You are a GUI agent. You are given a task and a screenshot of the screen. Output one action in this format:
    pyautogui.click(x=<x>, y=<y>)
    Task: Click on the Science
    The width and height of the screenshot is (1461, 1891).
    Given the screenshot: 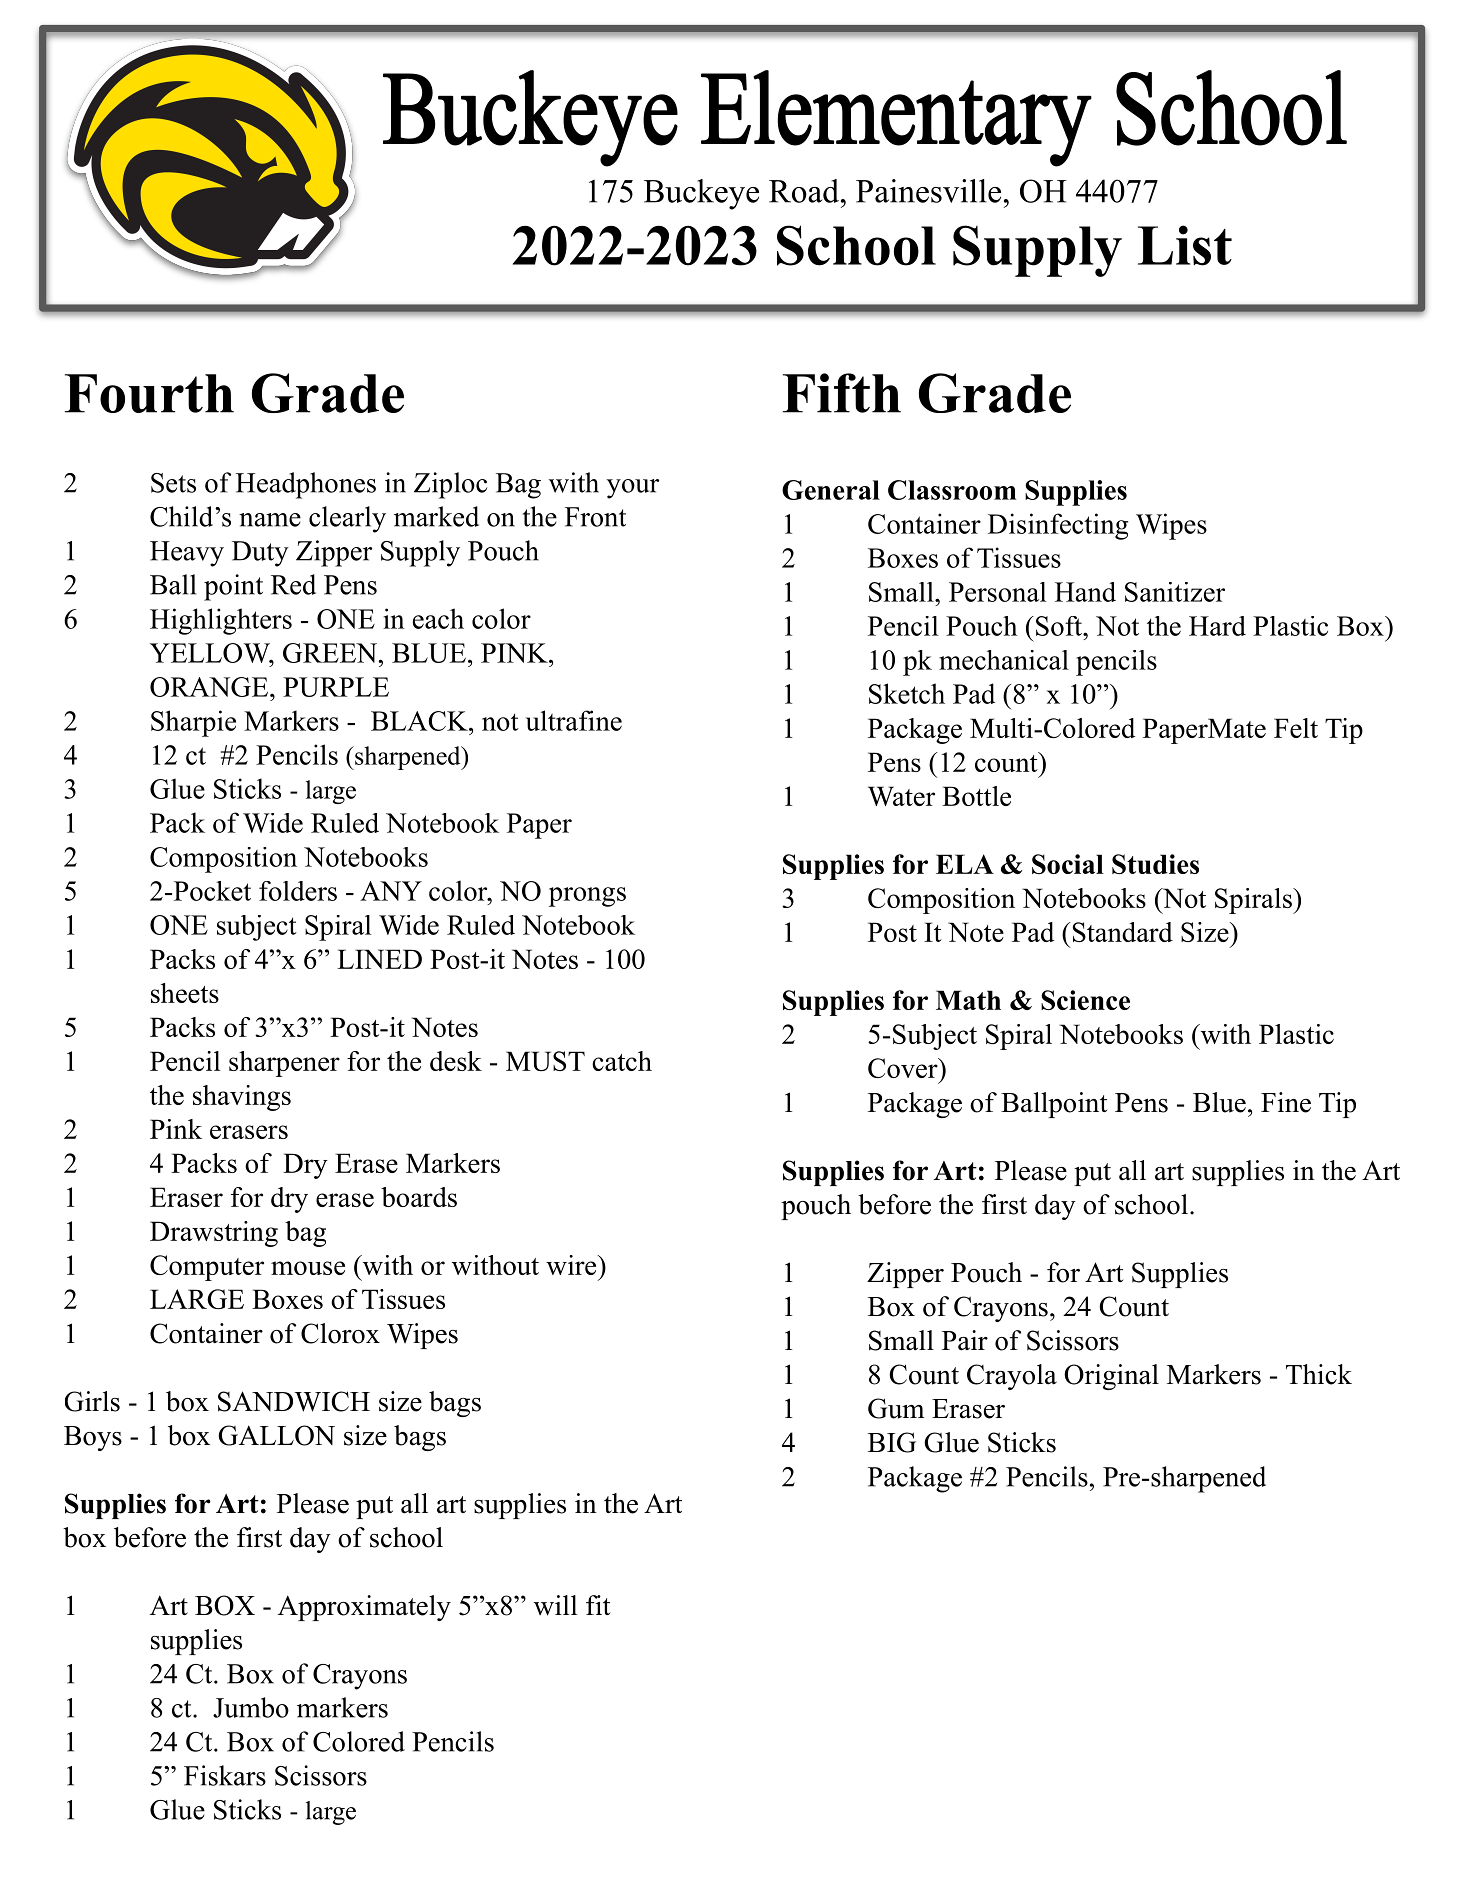 What is the action you would take?
    pyautogui.click(x=1085, y=1000)
